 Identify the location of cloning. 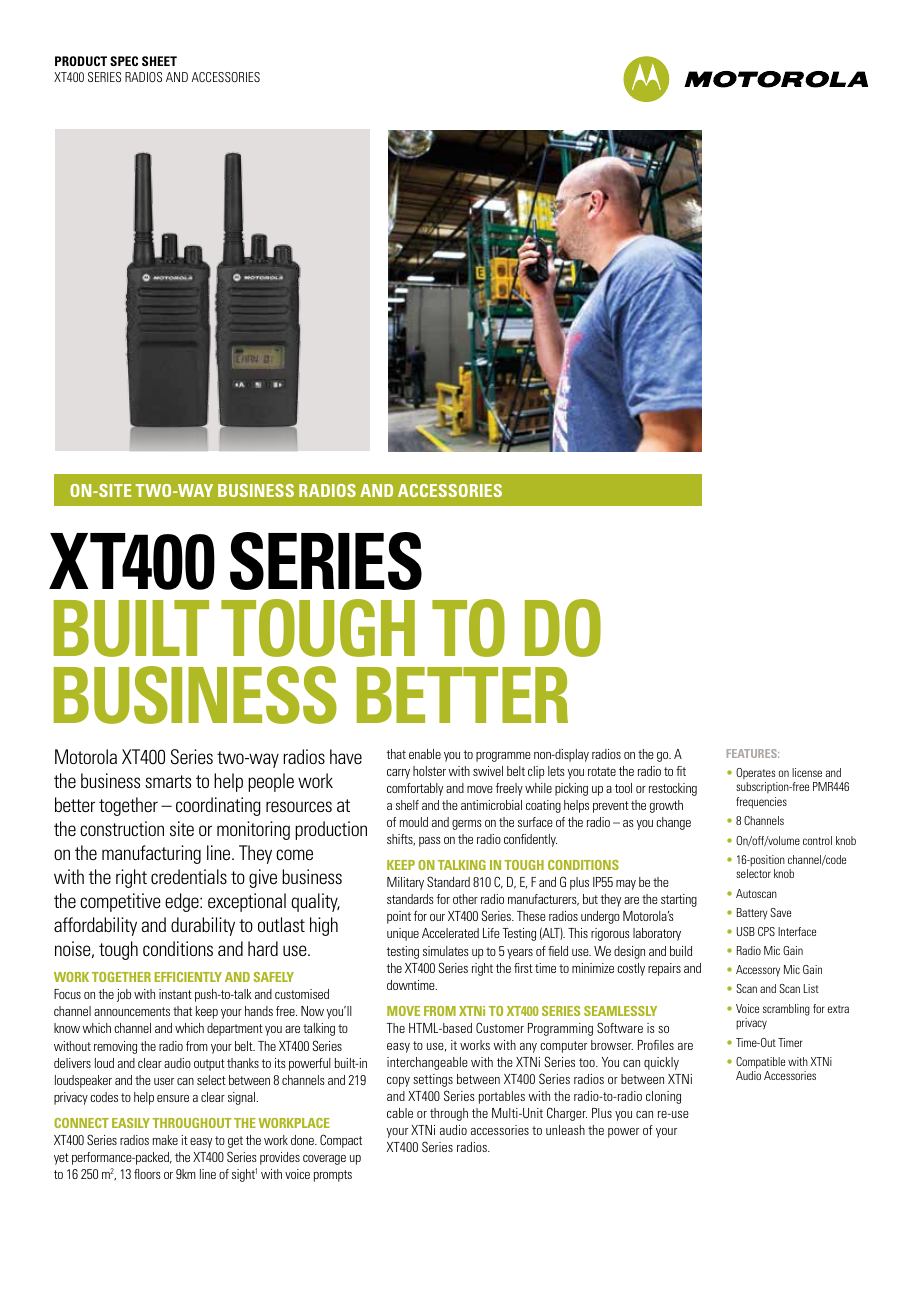
(663, 1097).
